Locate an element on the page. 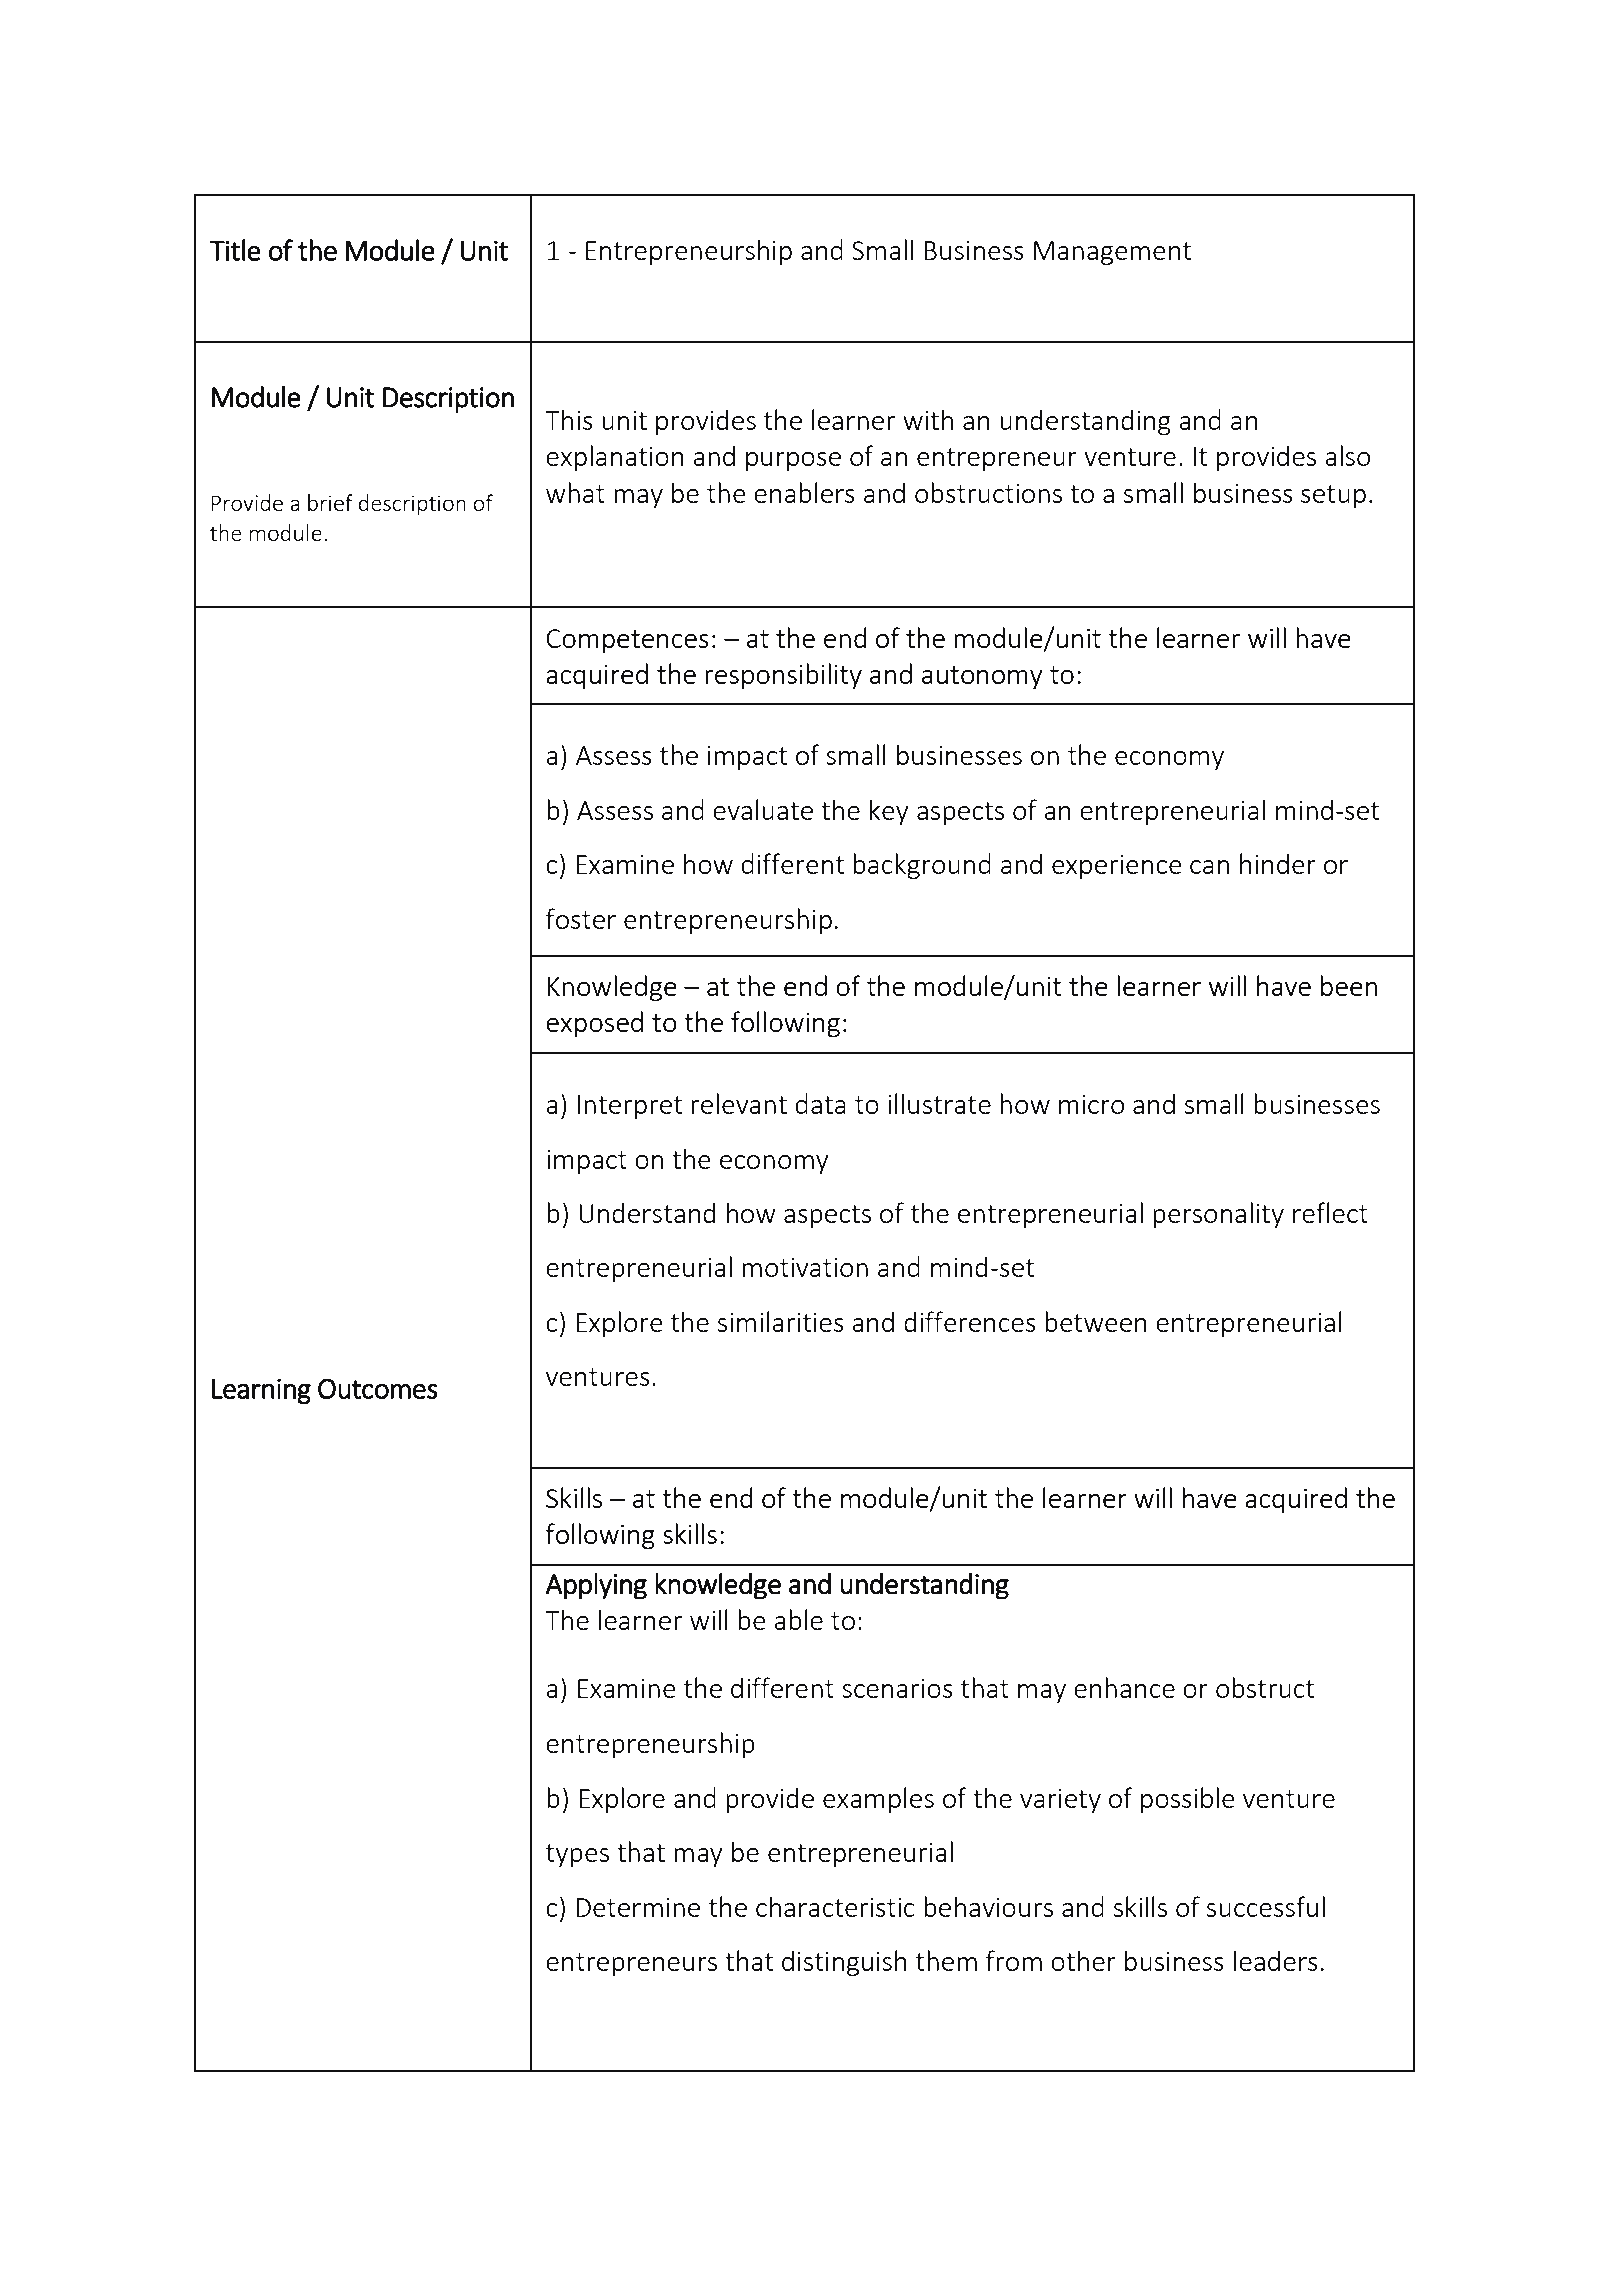 This page has height=2276, width=1609. Applying is located at coordinates (596, 1586).
